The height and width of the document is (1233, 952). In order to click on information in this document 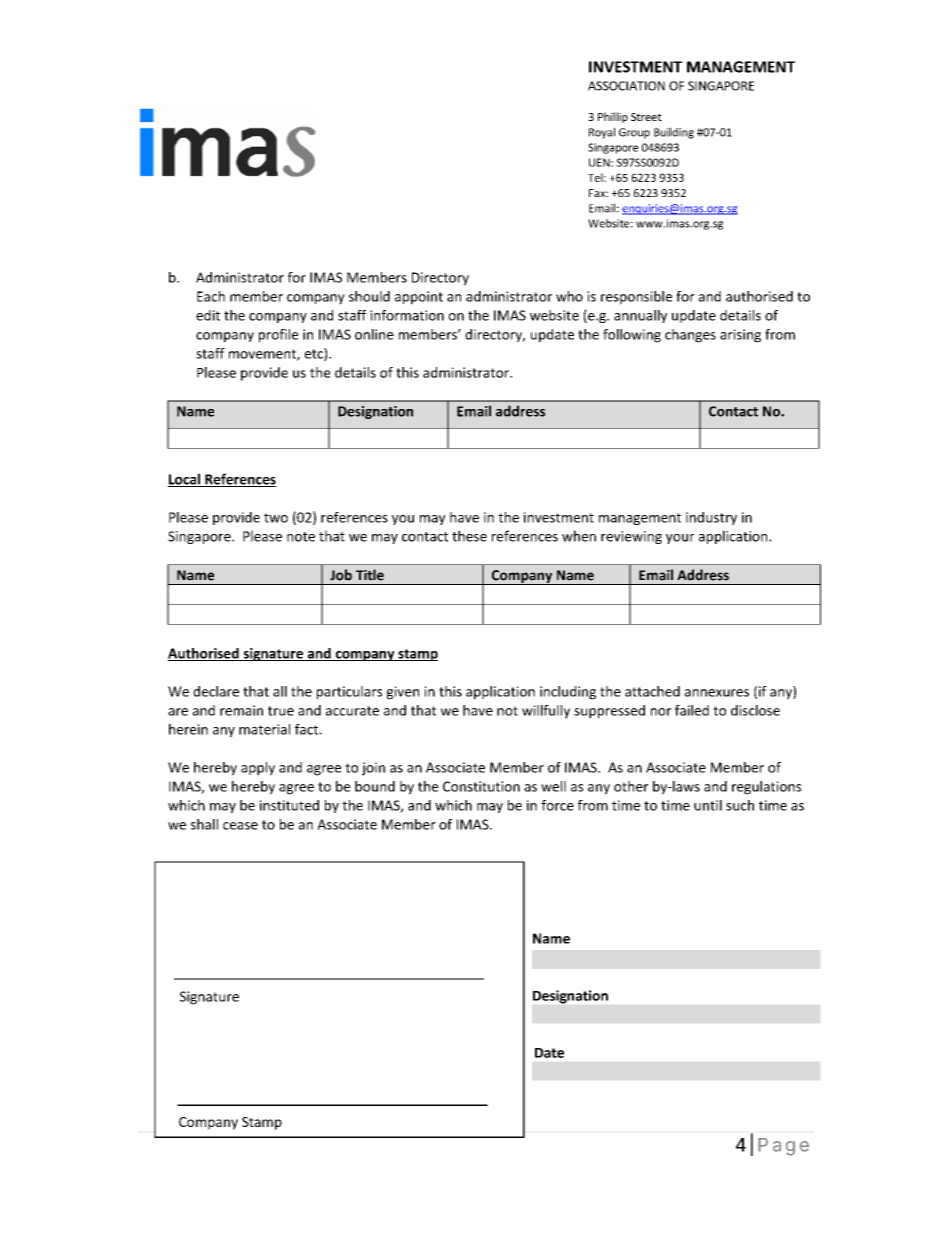, I will do `click(407, 315)`.
